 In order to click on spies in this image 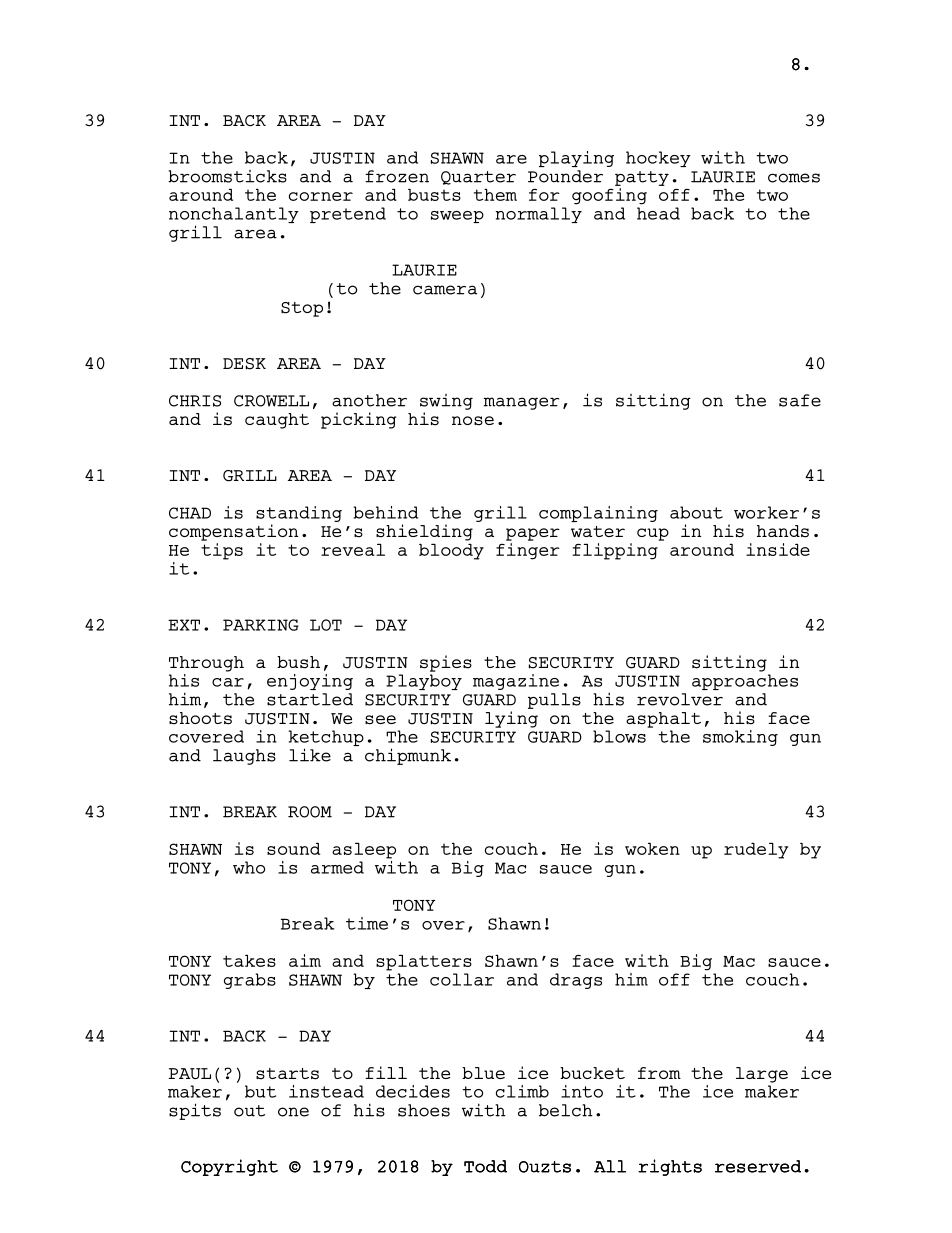, I will do `click(446, 663)`.
